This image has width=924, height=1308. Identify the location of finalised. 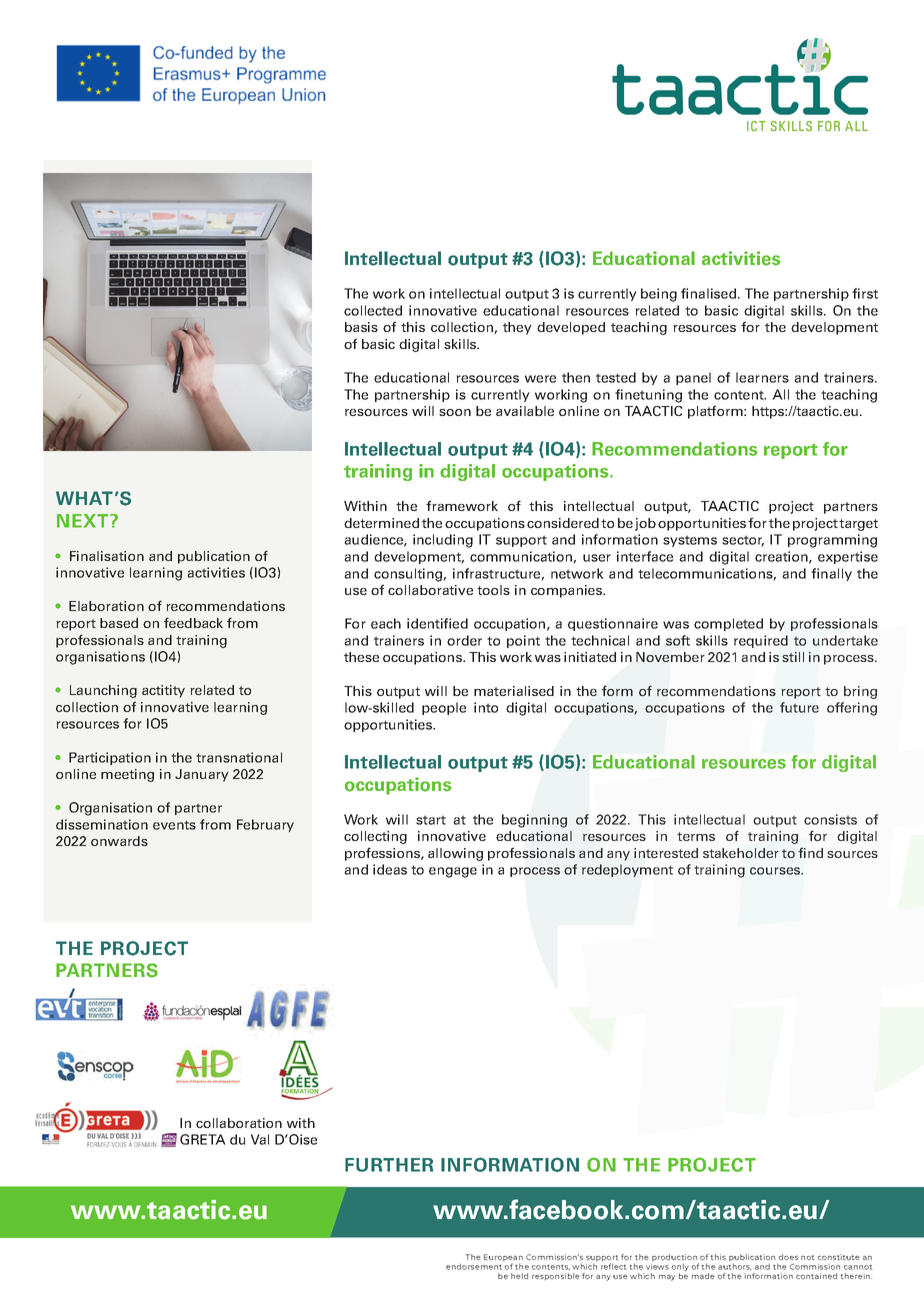
(710, 293).
